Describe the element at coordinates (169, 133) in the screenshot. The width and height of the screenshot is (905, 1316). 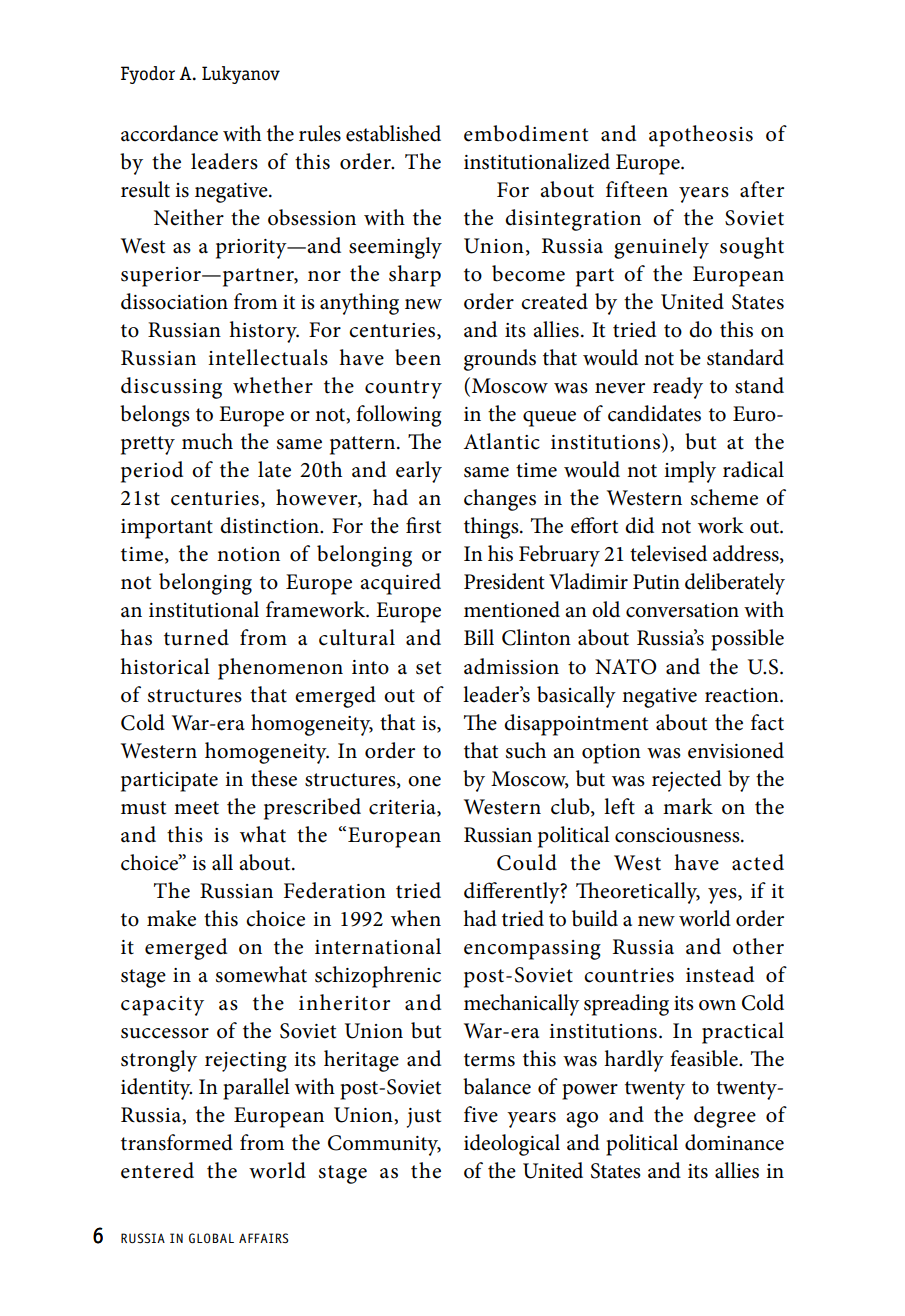
I see `accordance` at that location.
